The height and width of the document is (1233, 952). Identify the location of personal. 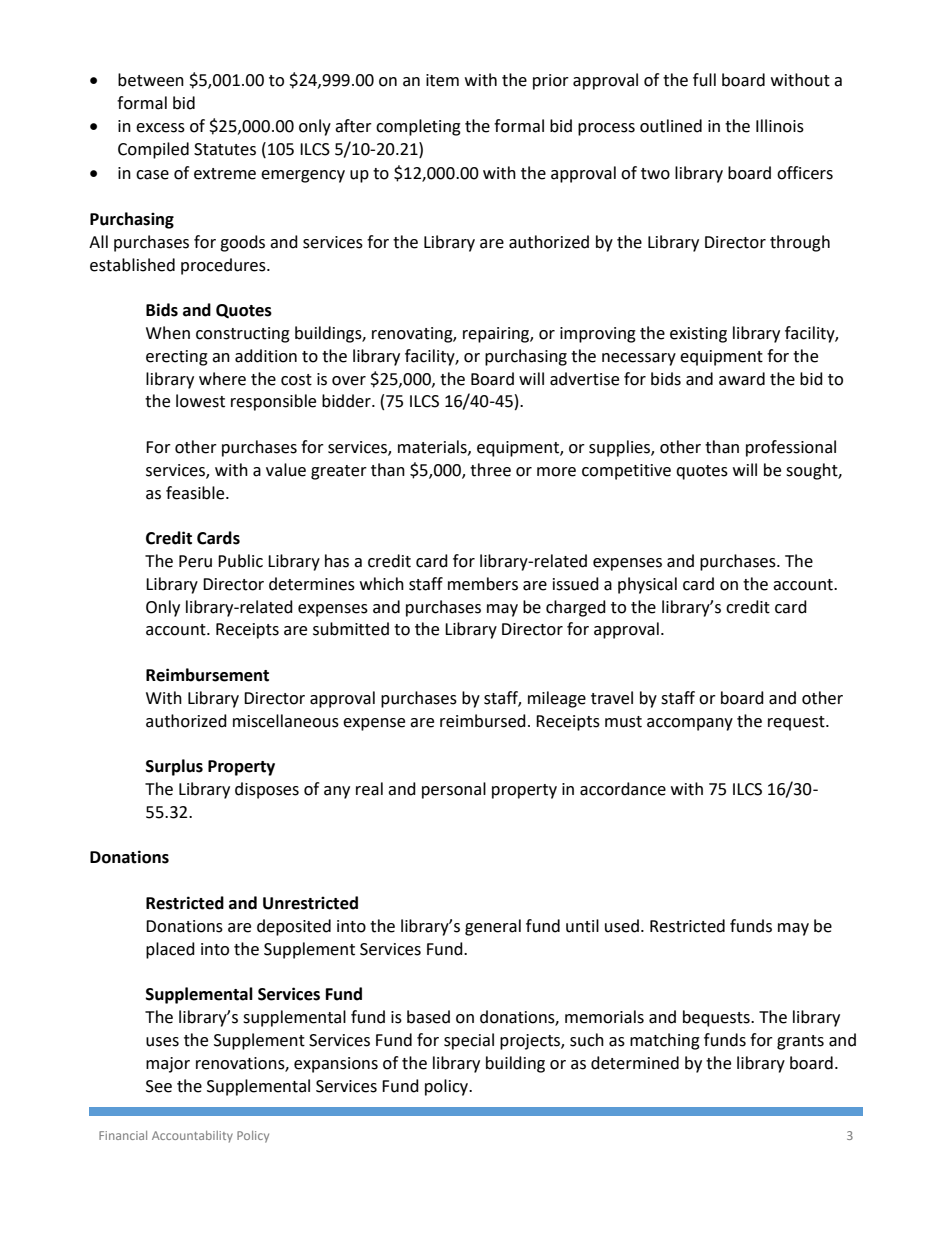
(454, 790).
